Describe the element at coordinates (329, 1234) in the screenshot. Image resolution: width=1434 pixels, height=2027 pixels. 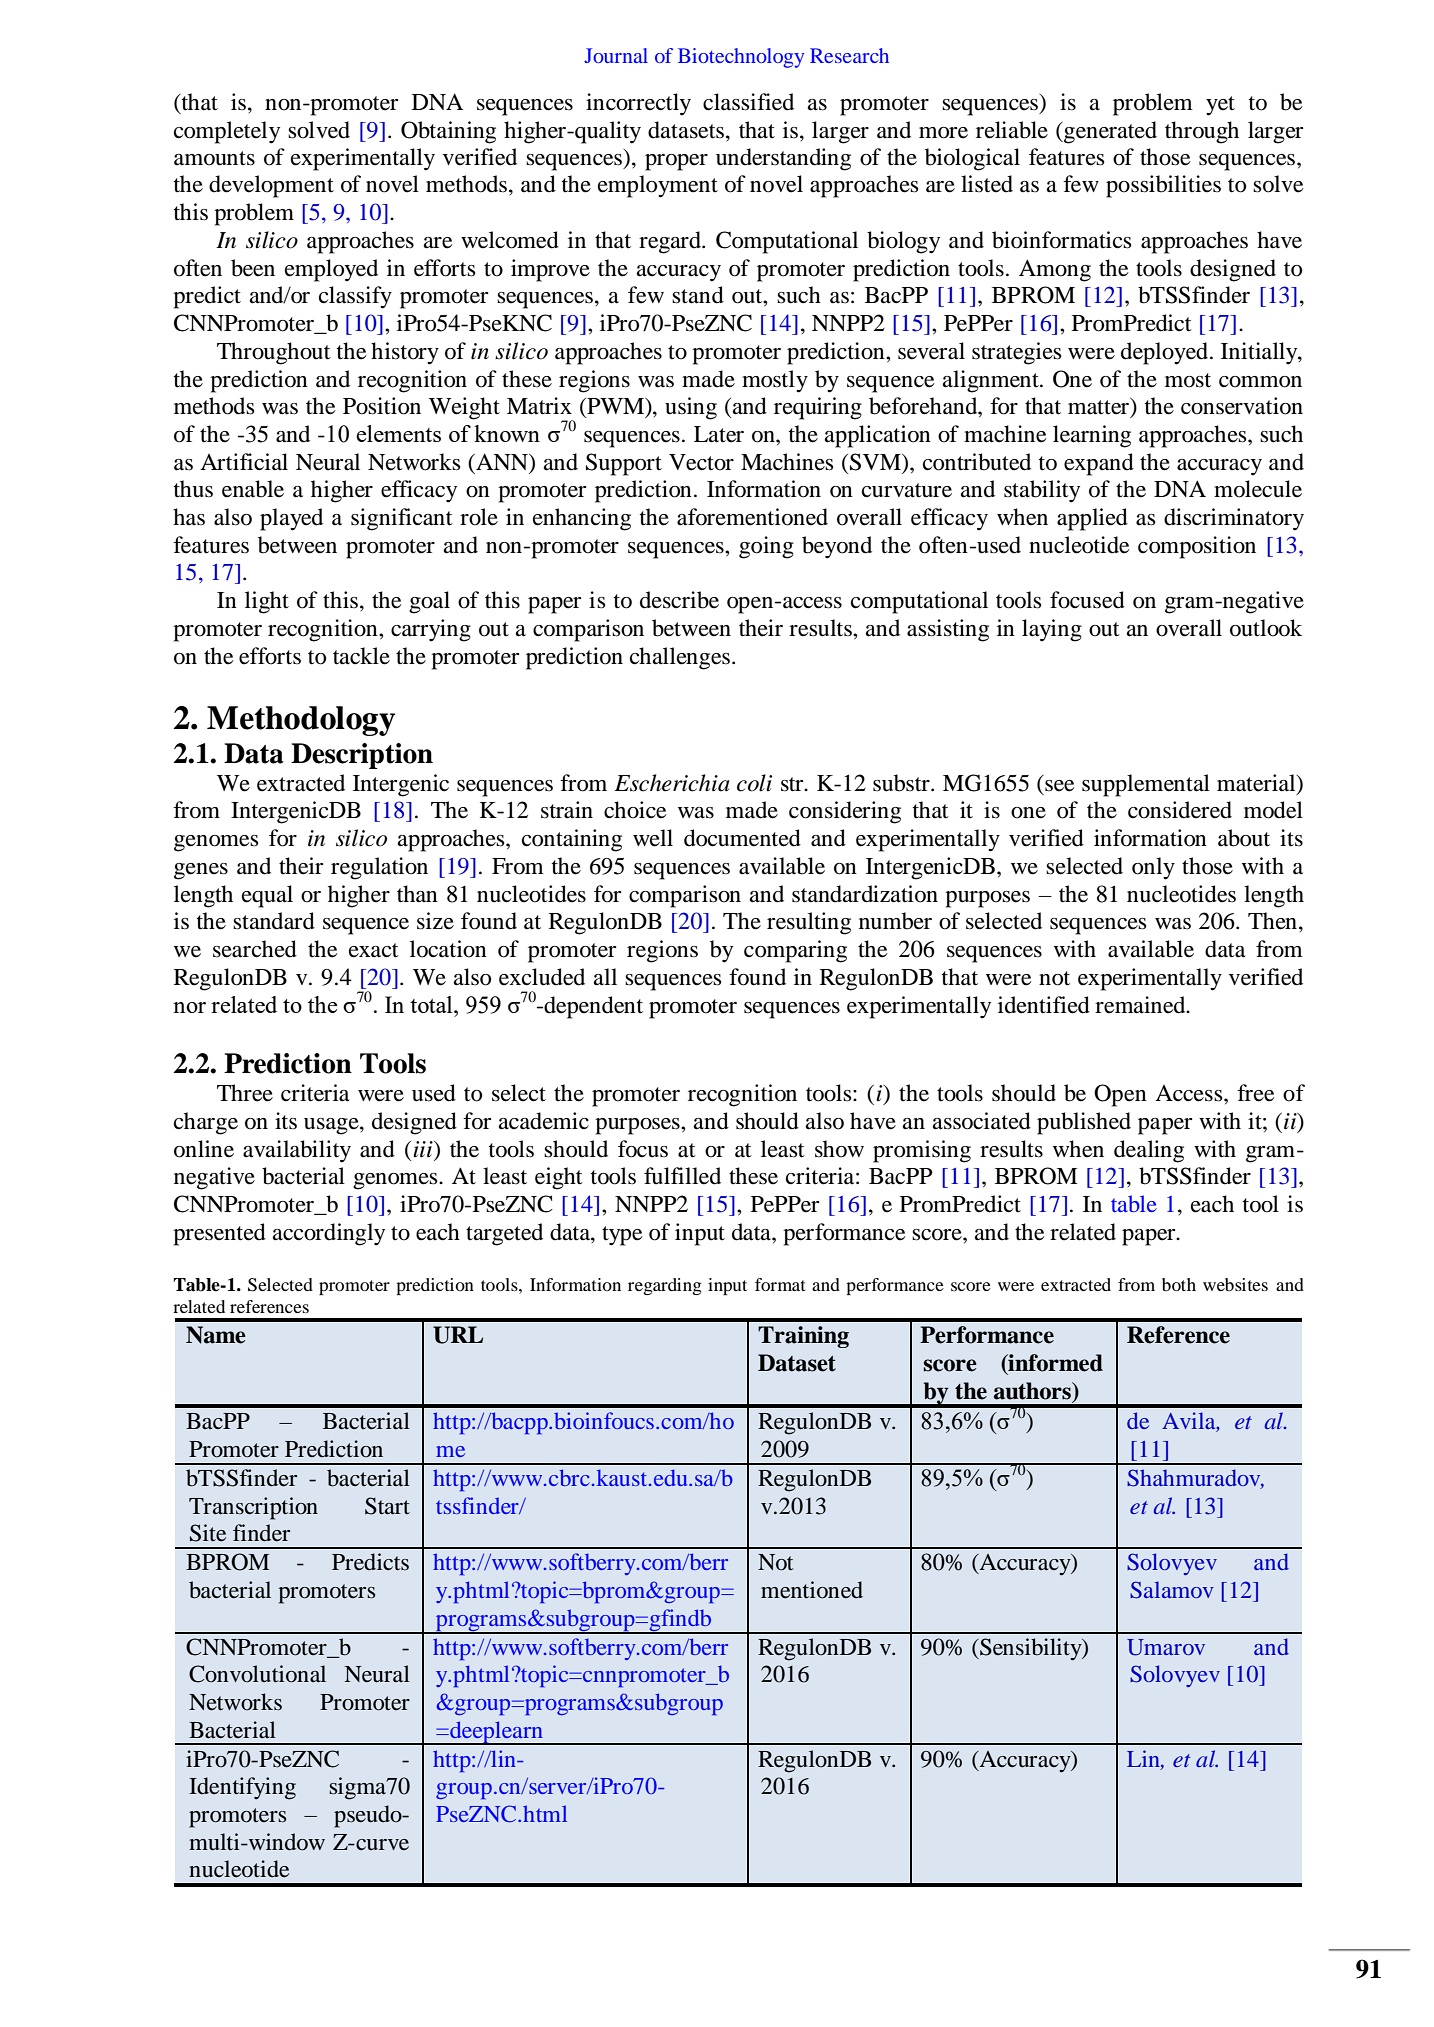
I see `accordingly` at that location.
